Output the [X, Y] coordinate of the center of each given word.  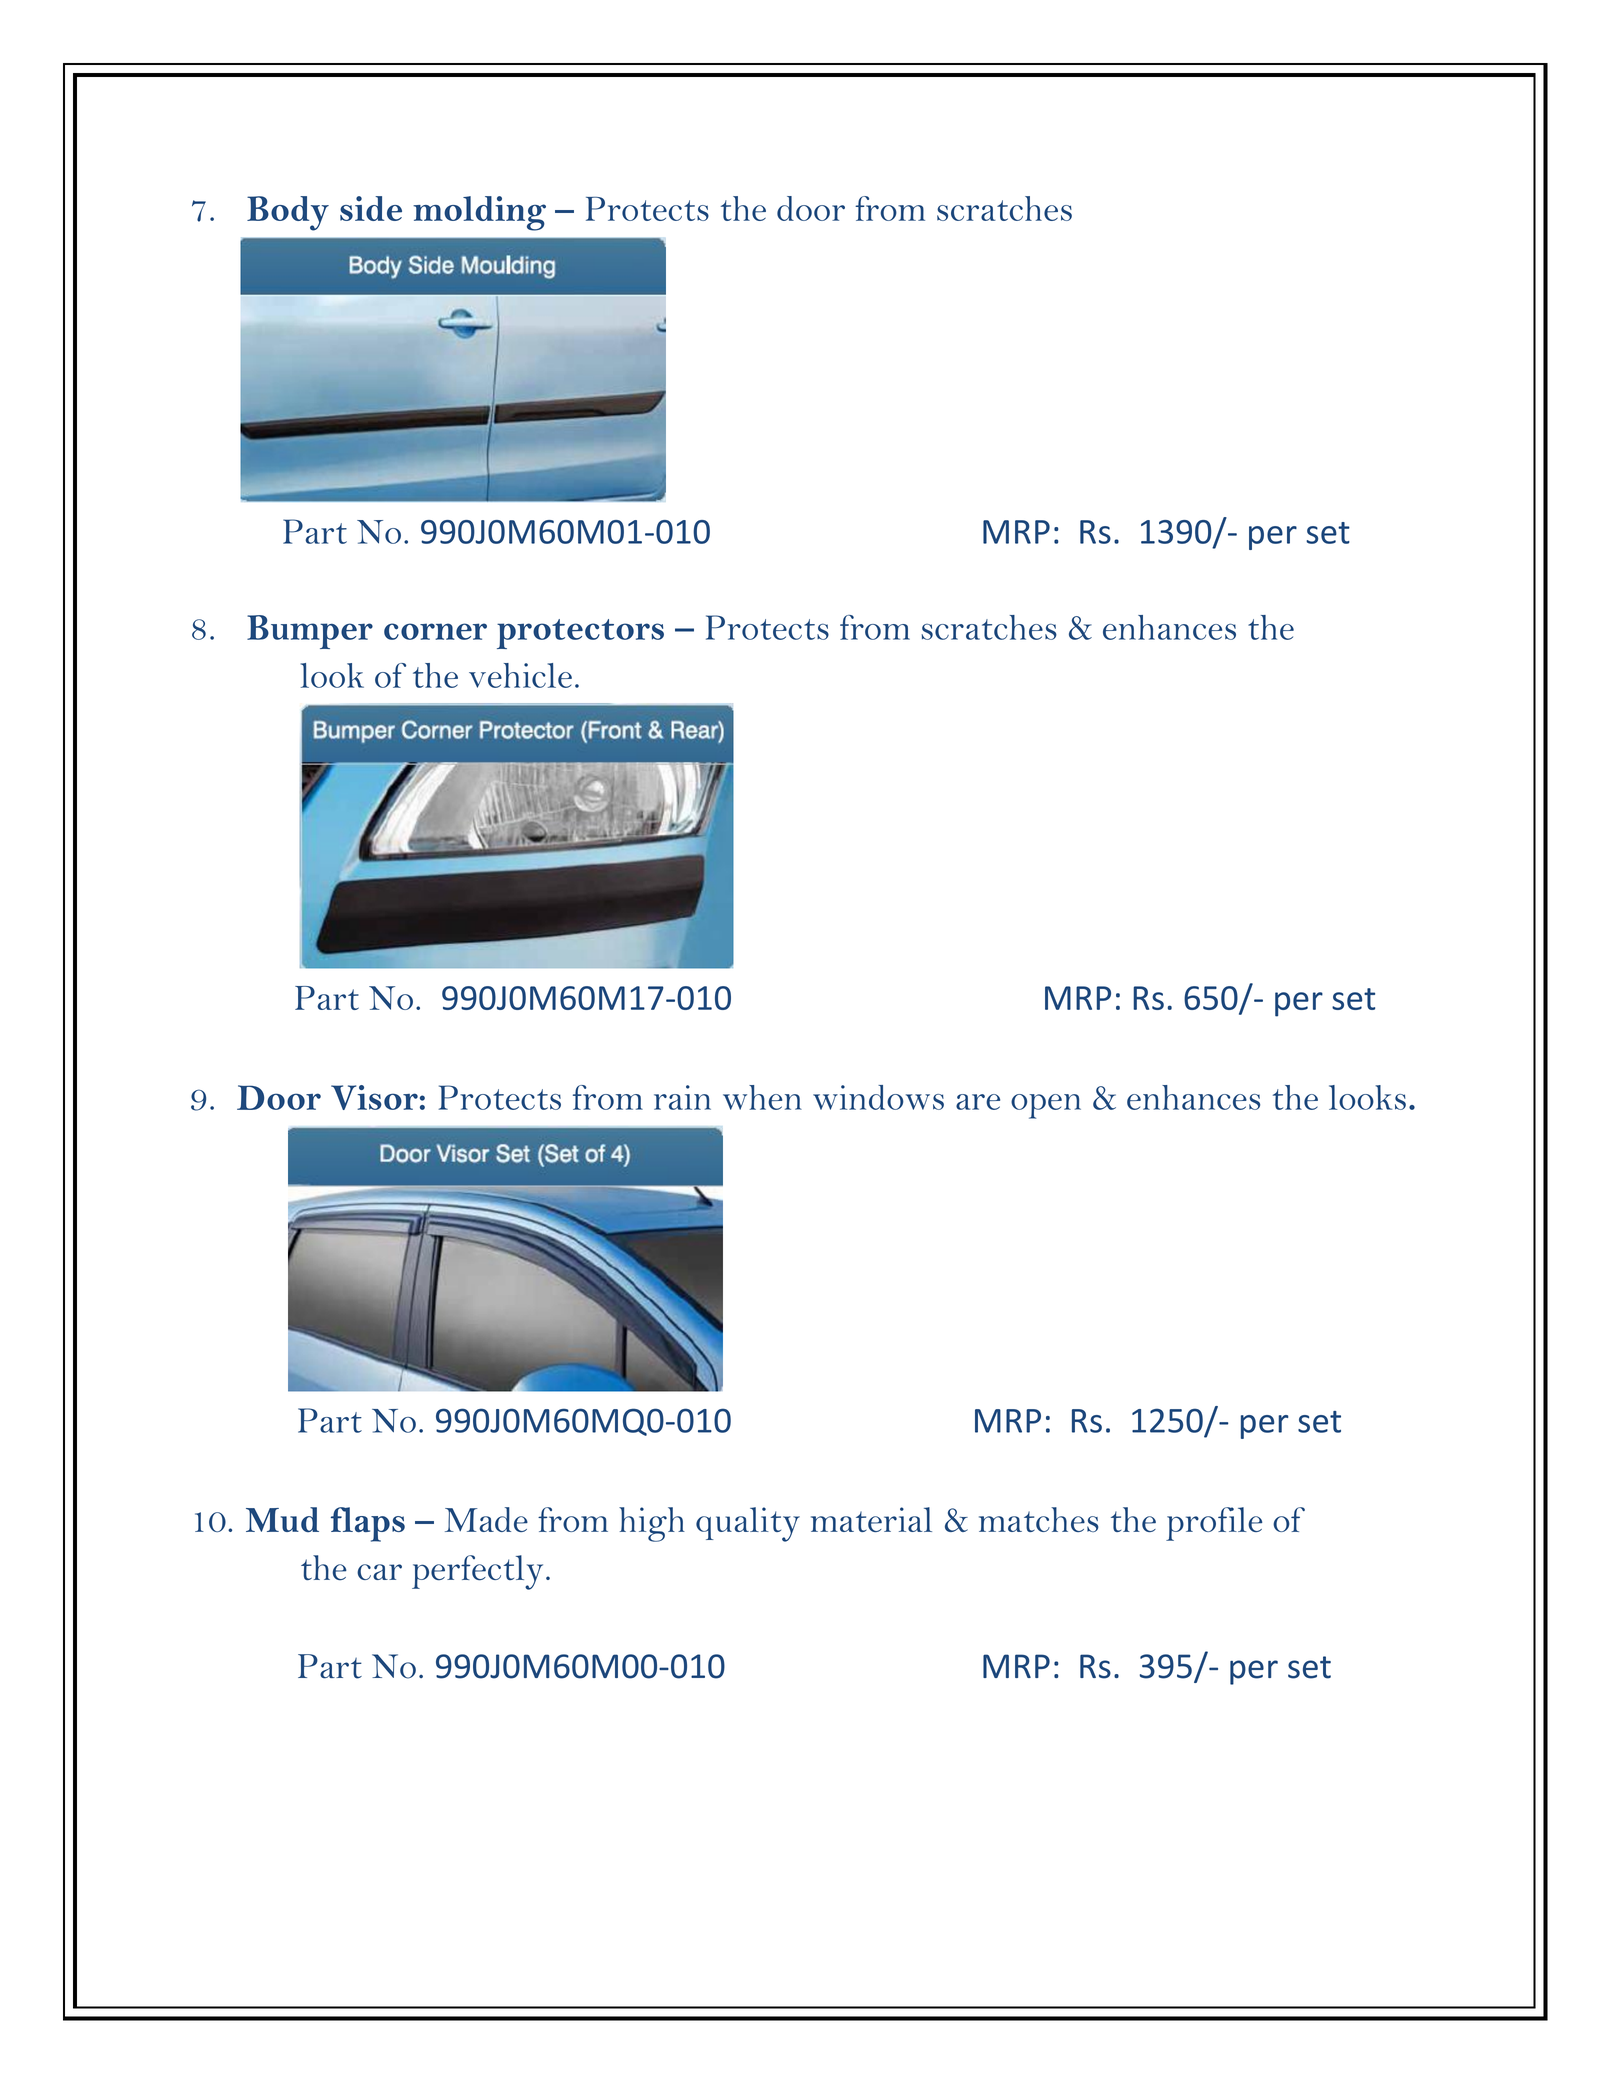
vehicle [520, 675]
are [978, 1102]
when [762, 1097]
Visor [374, 1097]
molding [479, 213]
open [1046, 1106]
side [371, 208]
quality [748, 1524]
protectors [580, 634]
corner [435, 631]
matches [1039, 1519]
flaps [368, 1524]
